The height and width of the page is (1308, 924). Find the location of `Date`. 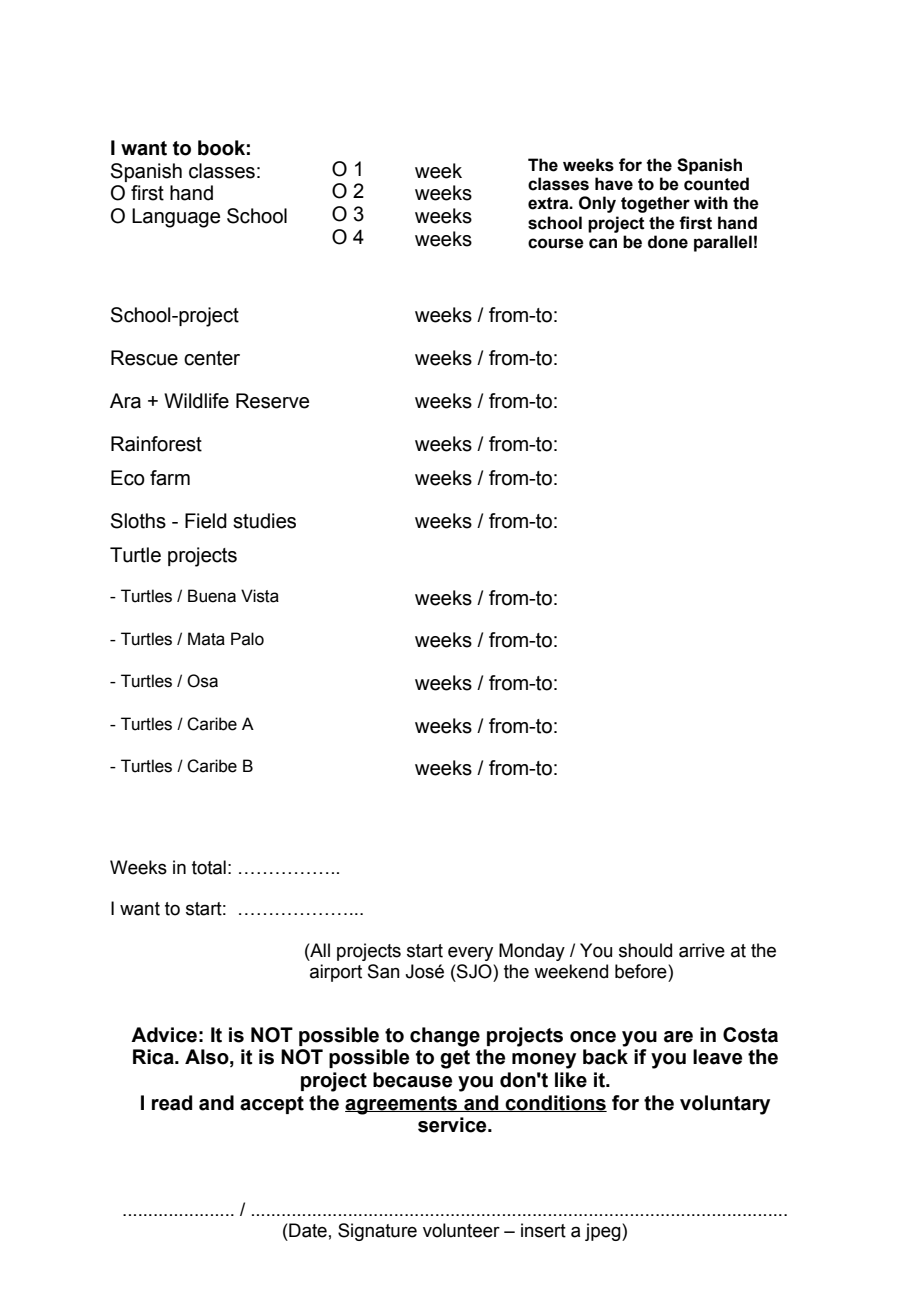

Date is located at coordinates (307, 1230).
